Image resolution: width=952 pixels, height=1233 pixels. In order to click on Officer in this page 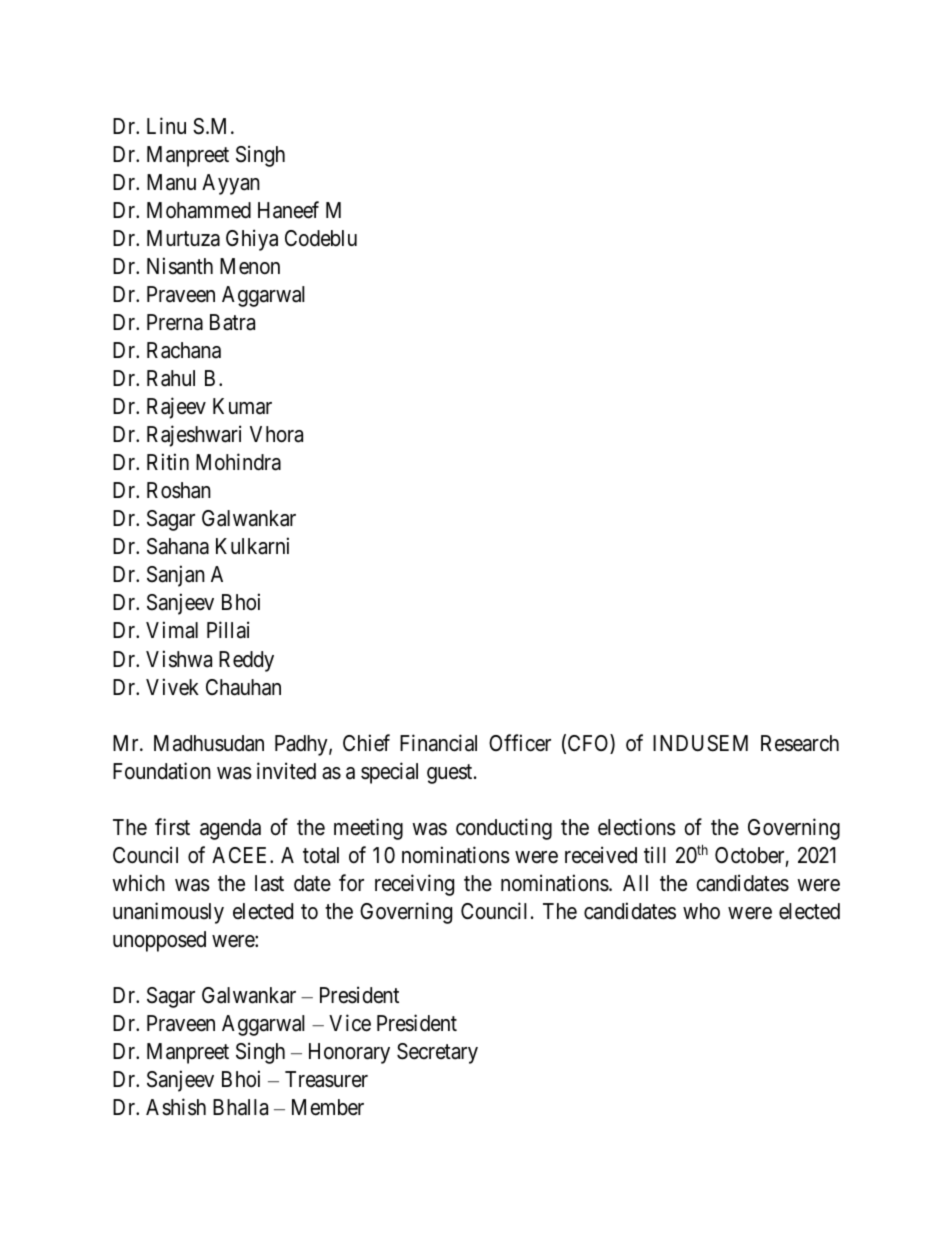, I will do `click(520, 743)`.
